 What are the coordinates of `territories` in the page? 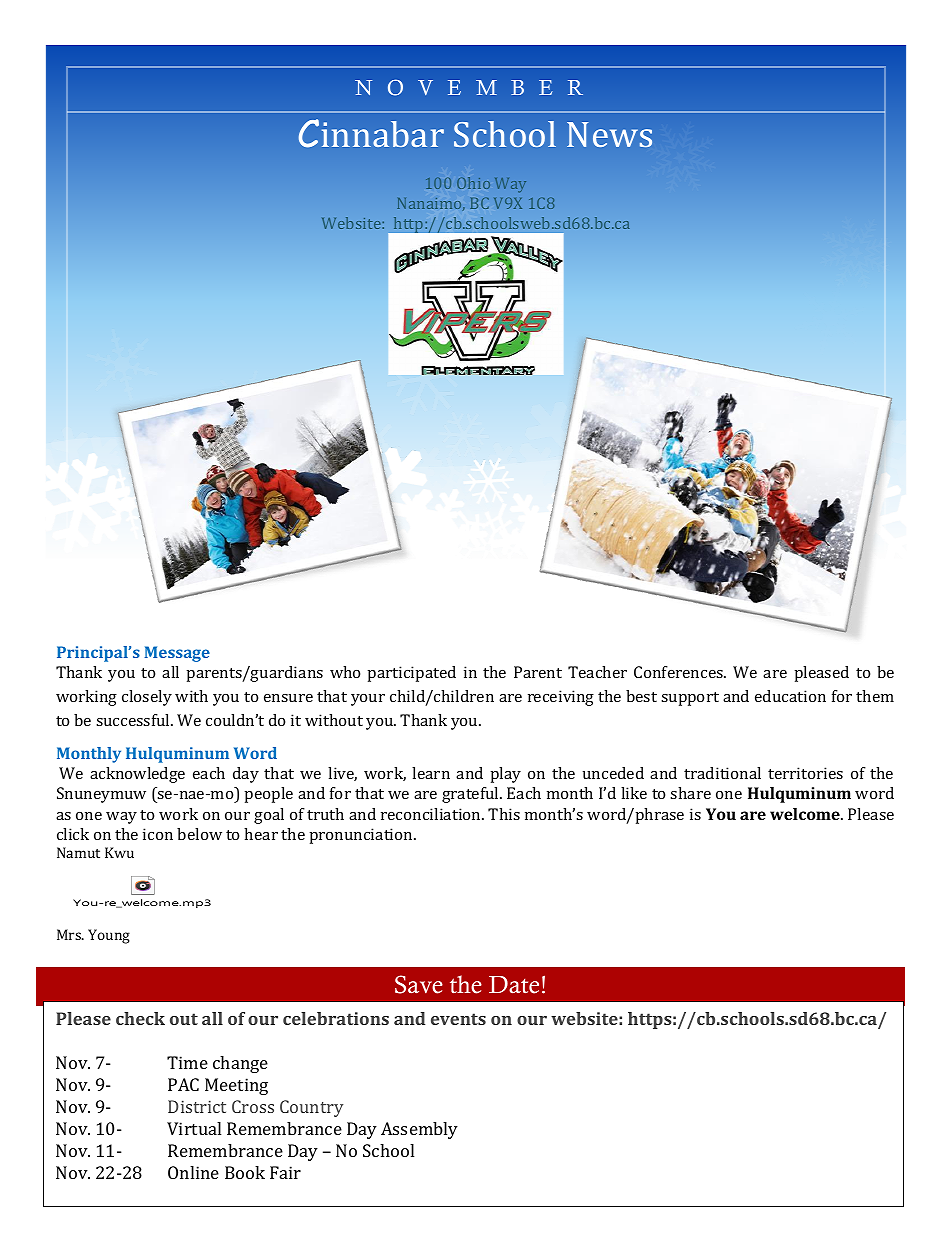 It's located at (805, 773).
